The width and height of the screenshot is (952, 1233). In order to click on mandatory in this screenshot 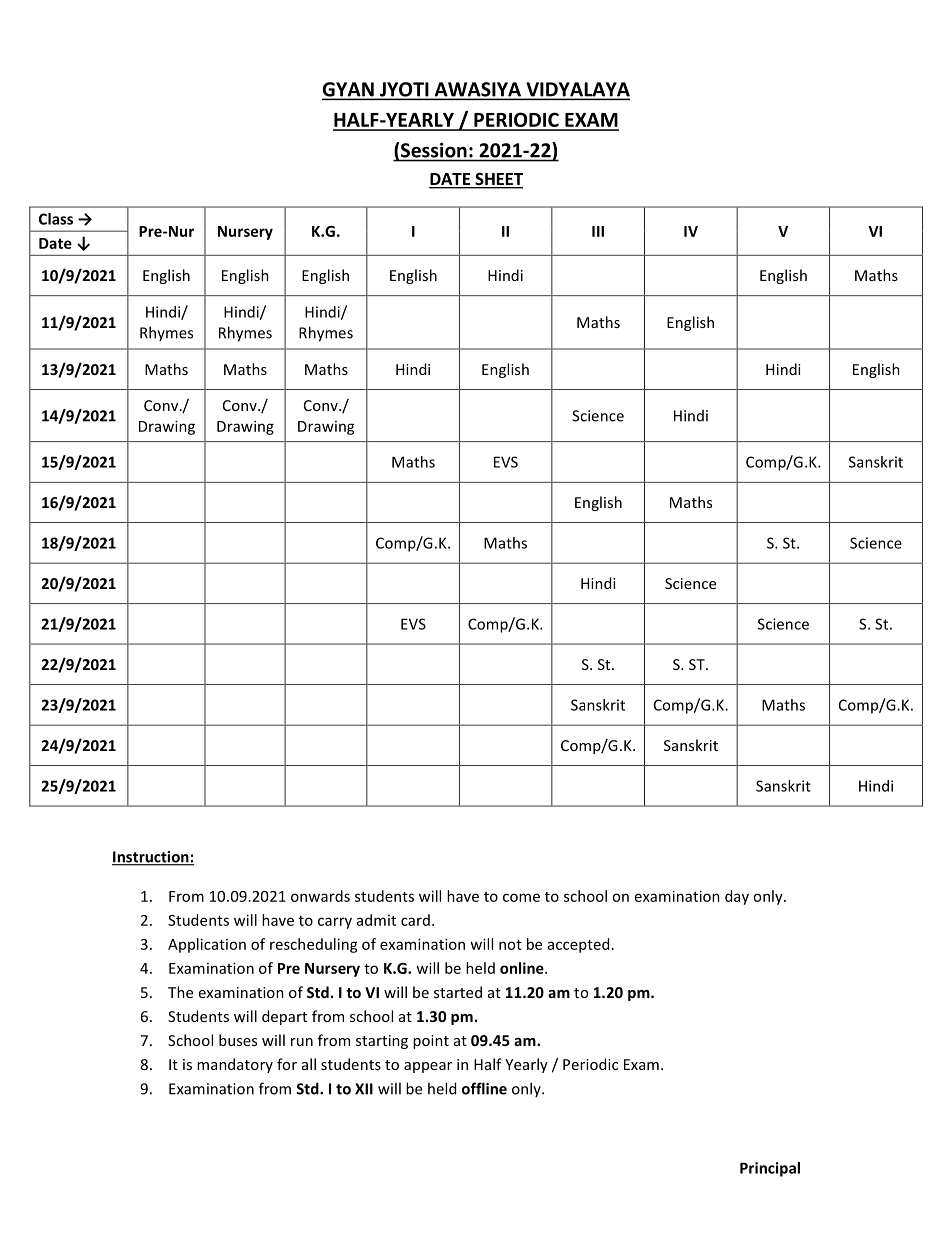, I will do `click(235, 1065)`.
